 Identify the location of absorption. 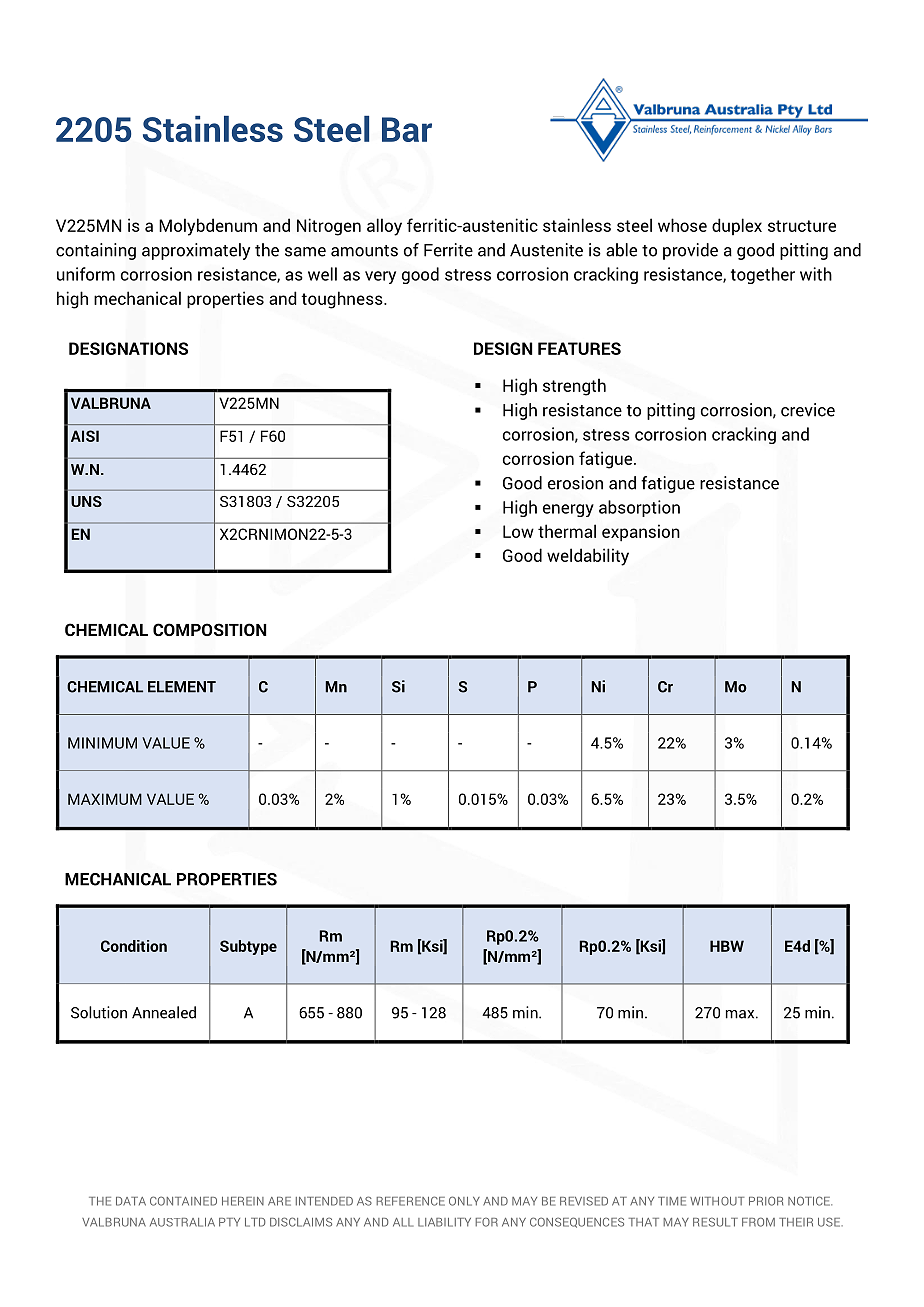
(639, 508).
